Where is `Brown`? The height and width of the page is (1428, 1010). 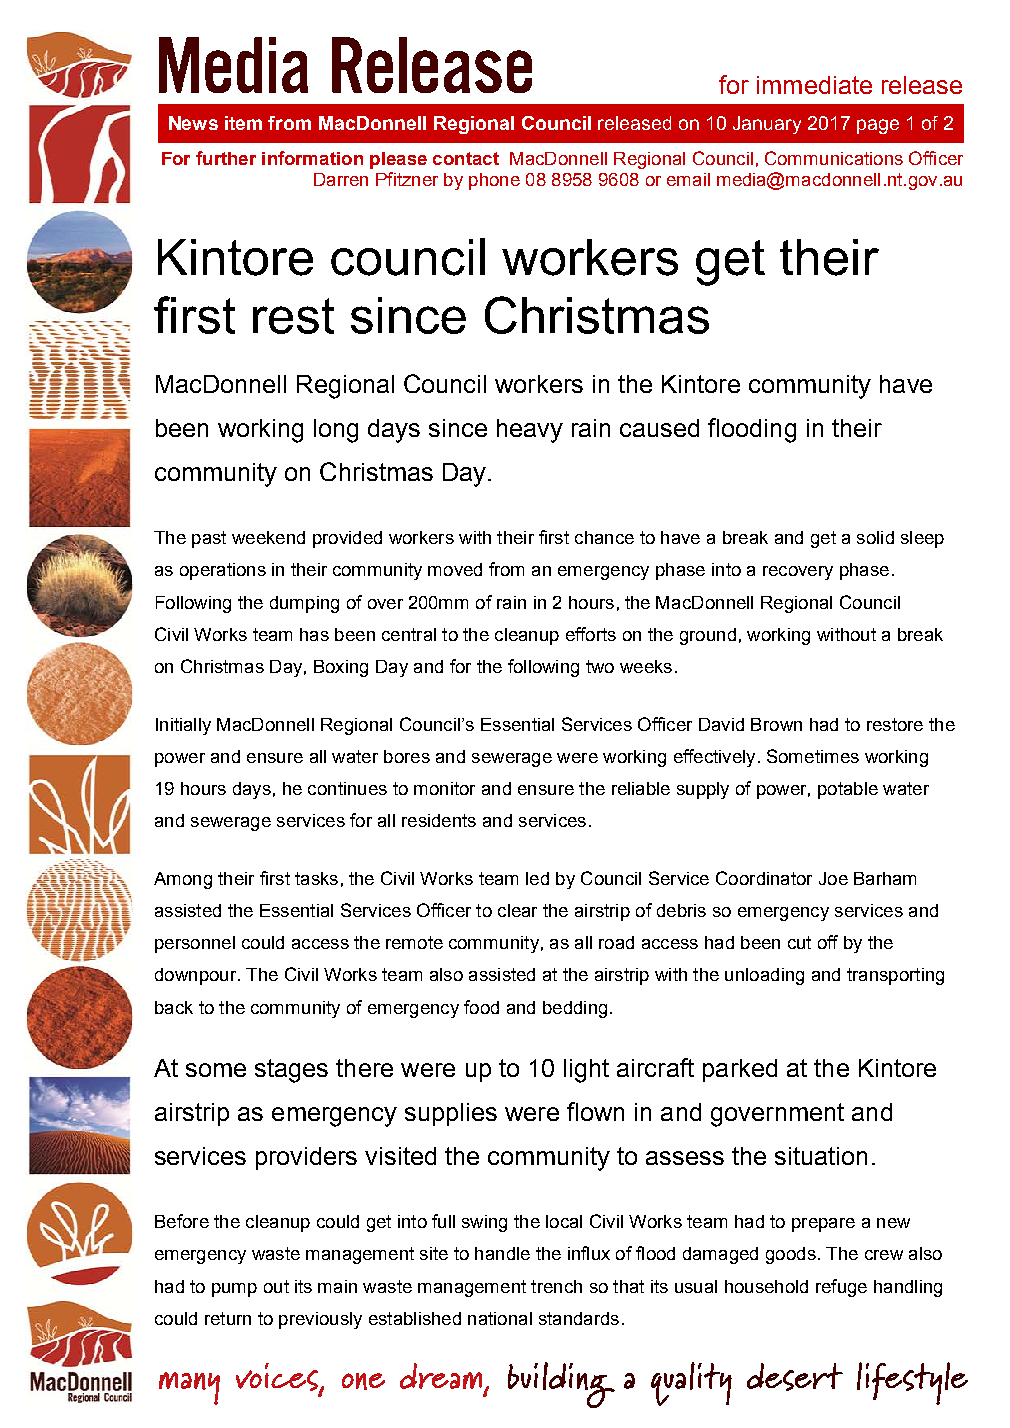
Brown is located at coordinates (776, 724).
